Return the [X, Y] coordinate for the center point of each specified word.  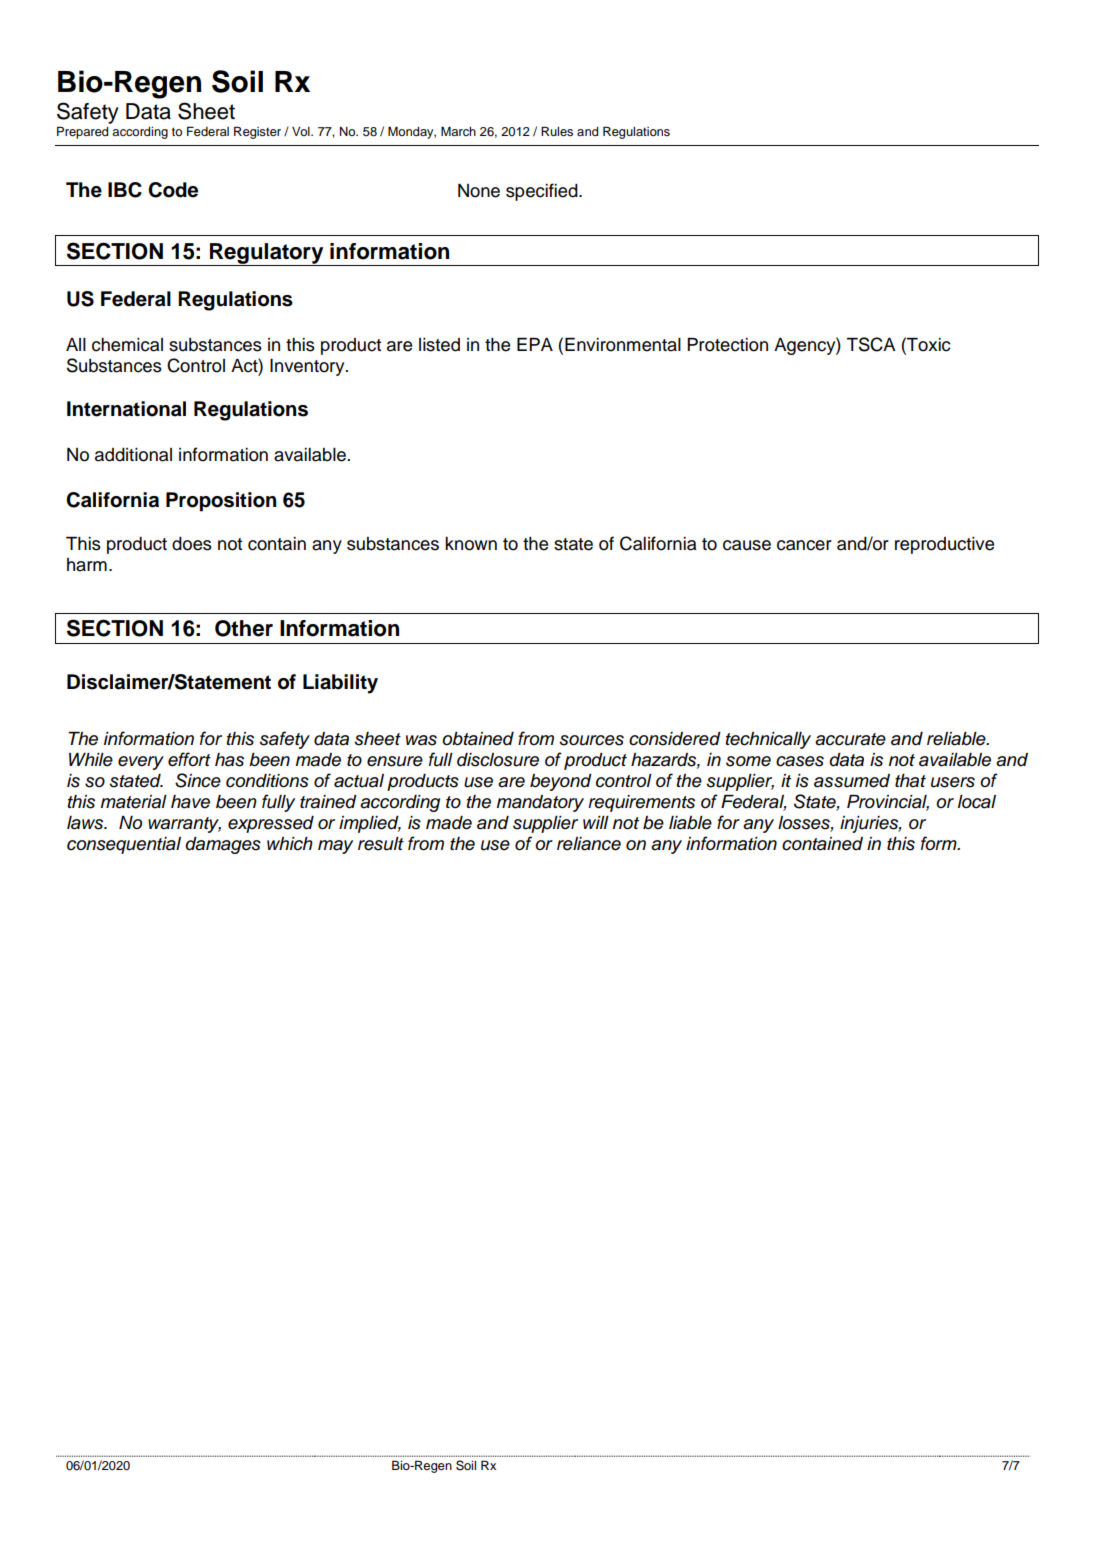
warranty [184, 825]
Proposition [221, 502]
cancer [804, 545]
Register [257, 132]
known [471, 544]
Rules [557, 131]
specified [543, 192]
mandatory [540, 803]
